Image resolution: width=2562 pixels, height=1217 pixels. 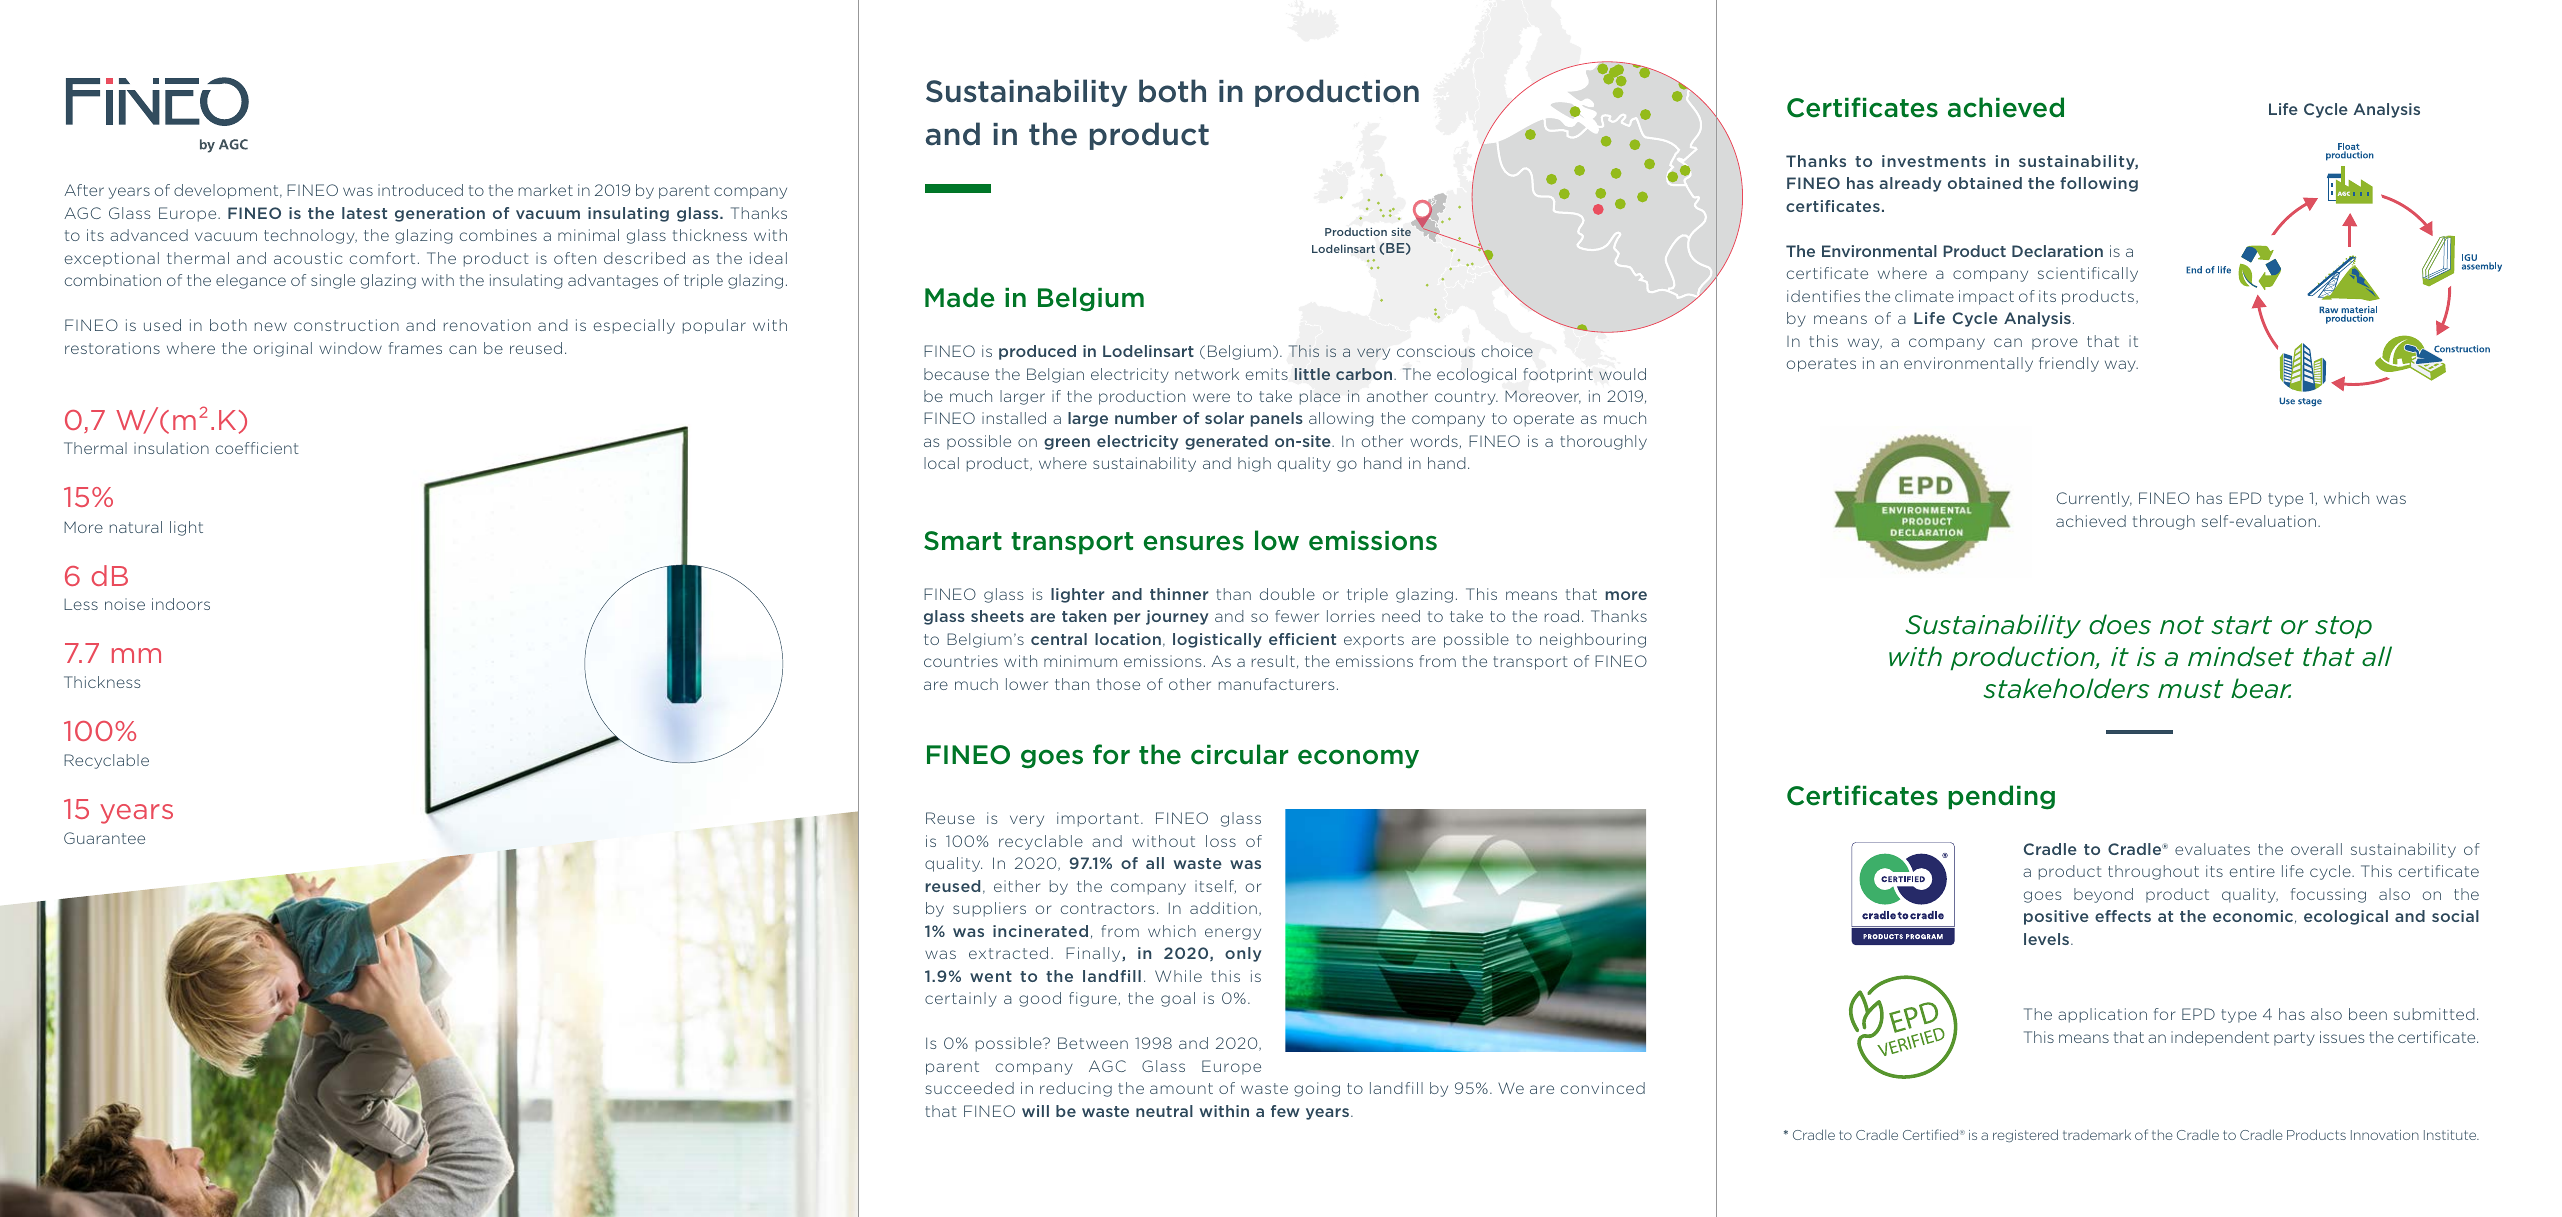 I want to click on must, so click(x=2191, y=689).
